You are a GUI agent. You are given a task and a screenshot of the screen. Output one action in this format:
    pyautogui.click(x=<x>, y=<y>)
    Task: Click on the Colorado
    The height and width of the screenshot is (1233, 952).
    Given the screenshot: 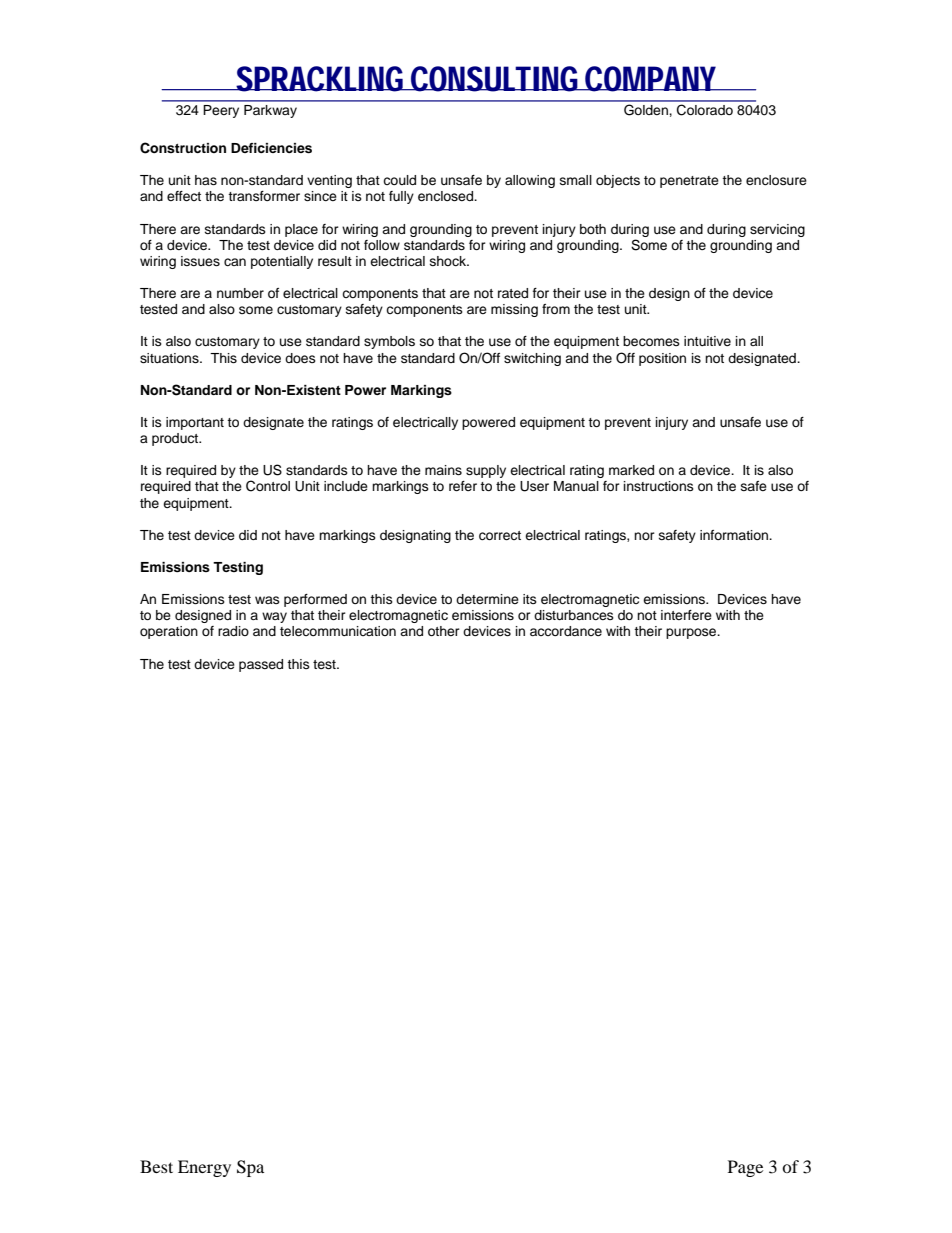 What is the action you would take?
    pyautogui.click(x=705, y=110)
